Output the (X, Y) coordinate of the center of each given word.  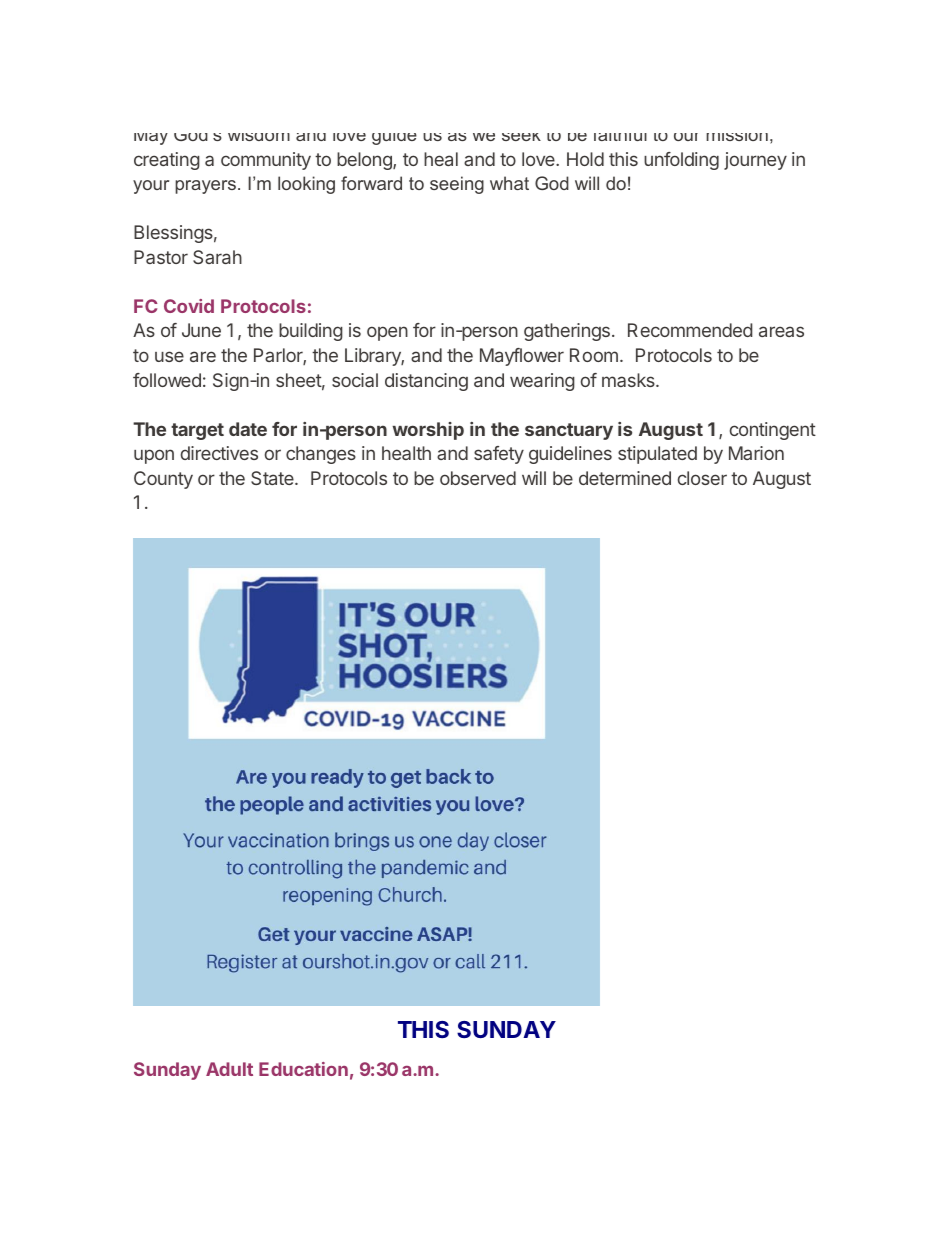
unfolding (681, 161)
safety (499, 455)
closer (702, 478)
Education (303, 1069)
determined (625, 478)
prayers (205, 187)
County (163, 480)
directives (219, 453)
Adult (229, 1069)
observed (478, 478)
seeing (457, 185)
